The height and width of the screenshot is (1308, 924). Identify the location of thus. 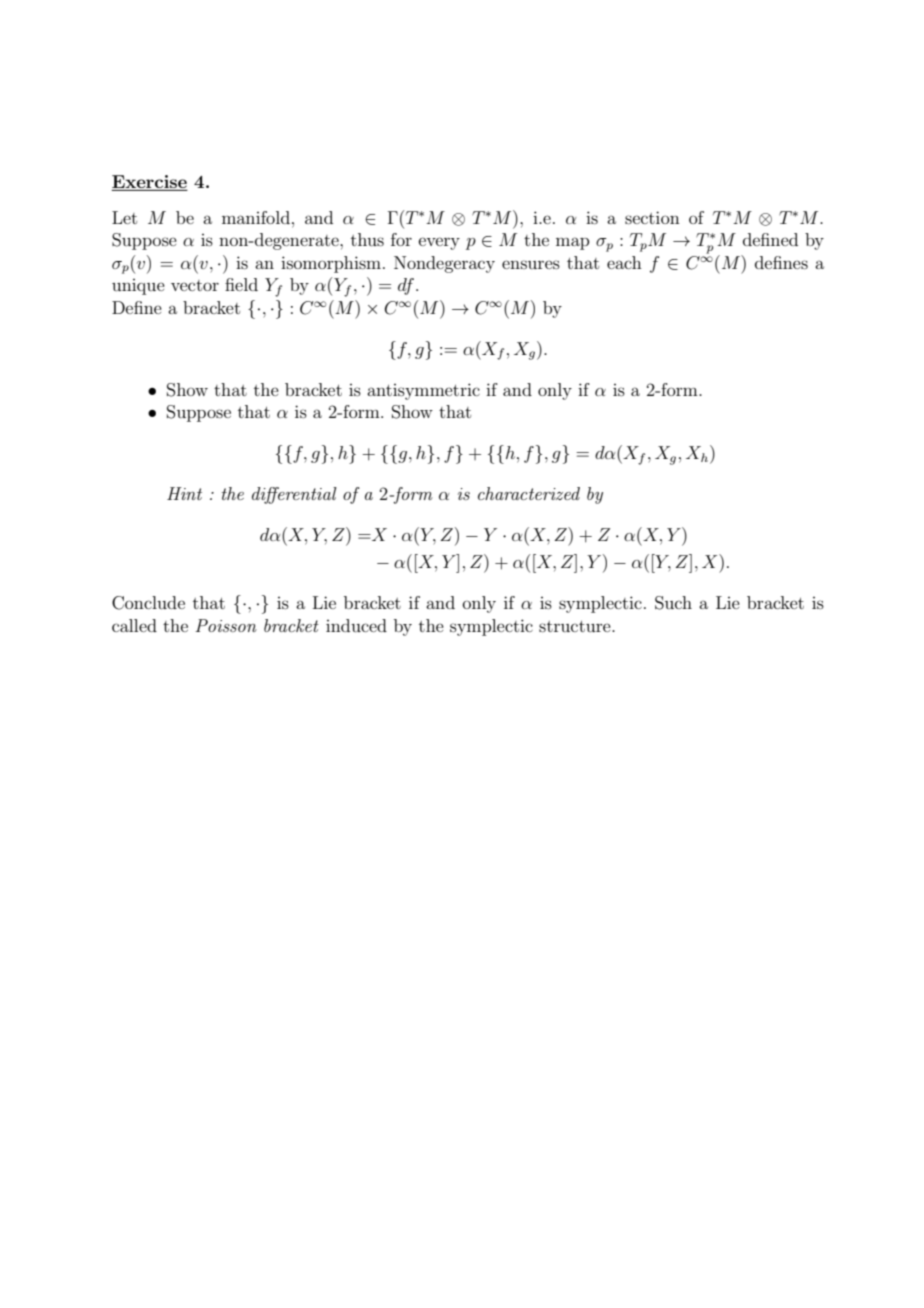
(367, 239).
